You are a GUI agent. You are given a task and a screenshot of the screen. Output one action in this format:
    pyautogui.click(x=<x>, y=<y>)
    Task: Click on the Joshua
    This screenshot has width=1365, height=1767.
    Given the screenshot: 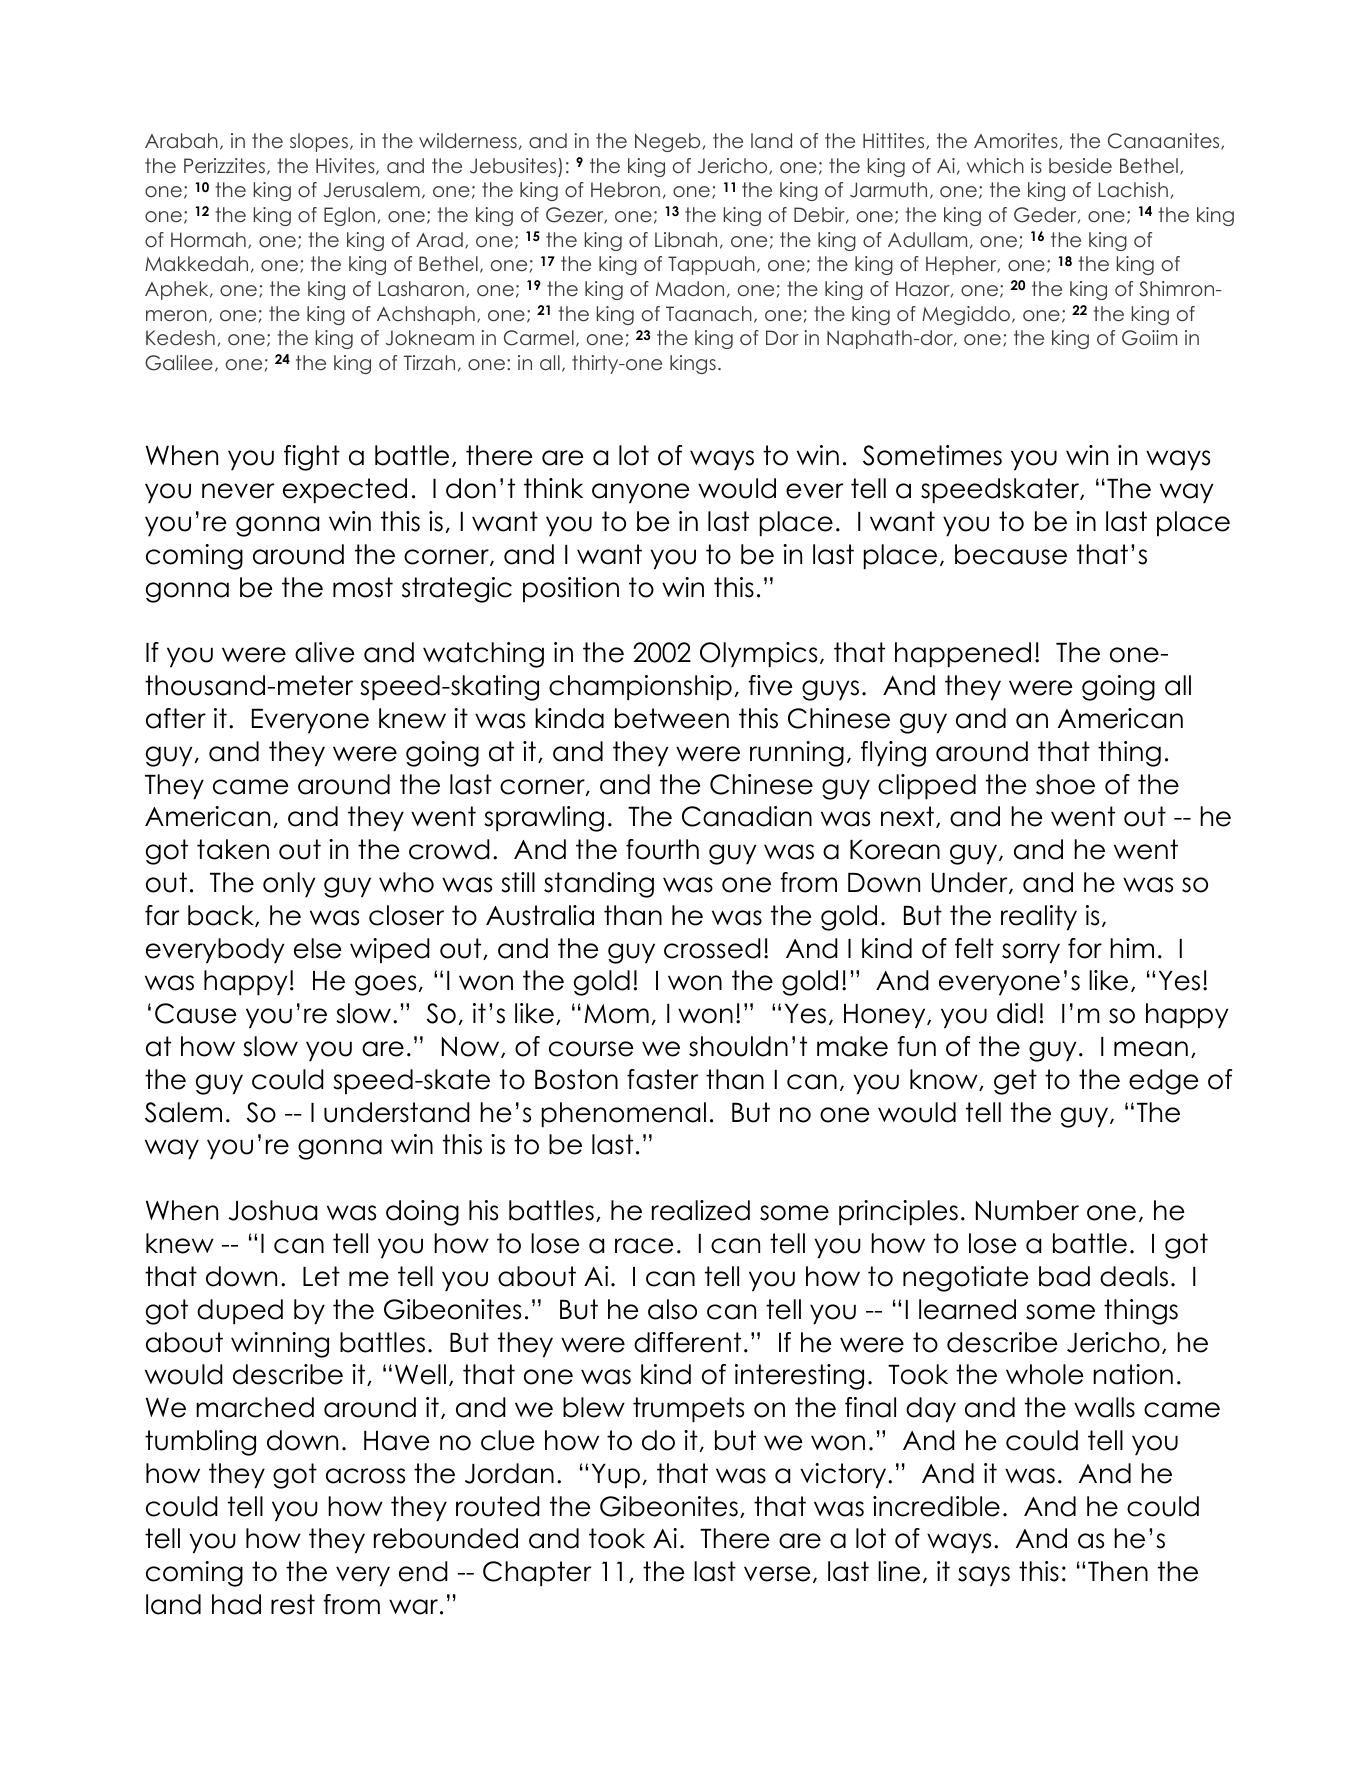 What is the action you would take?
    pyautogui.click(x=273, y=1210)
